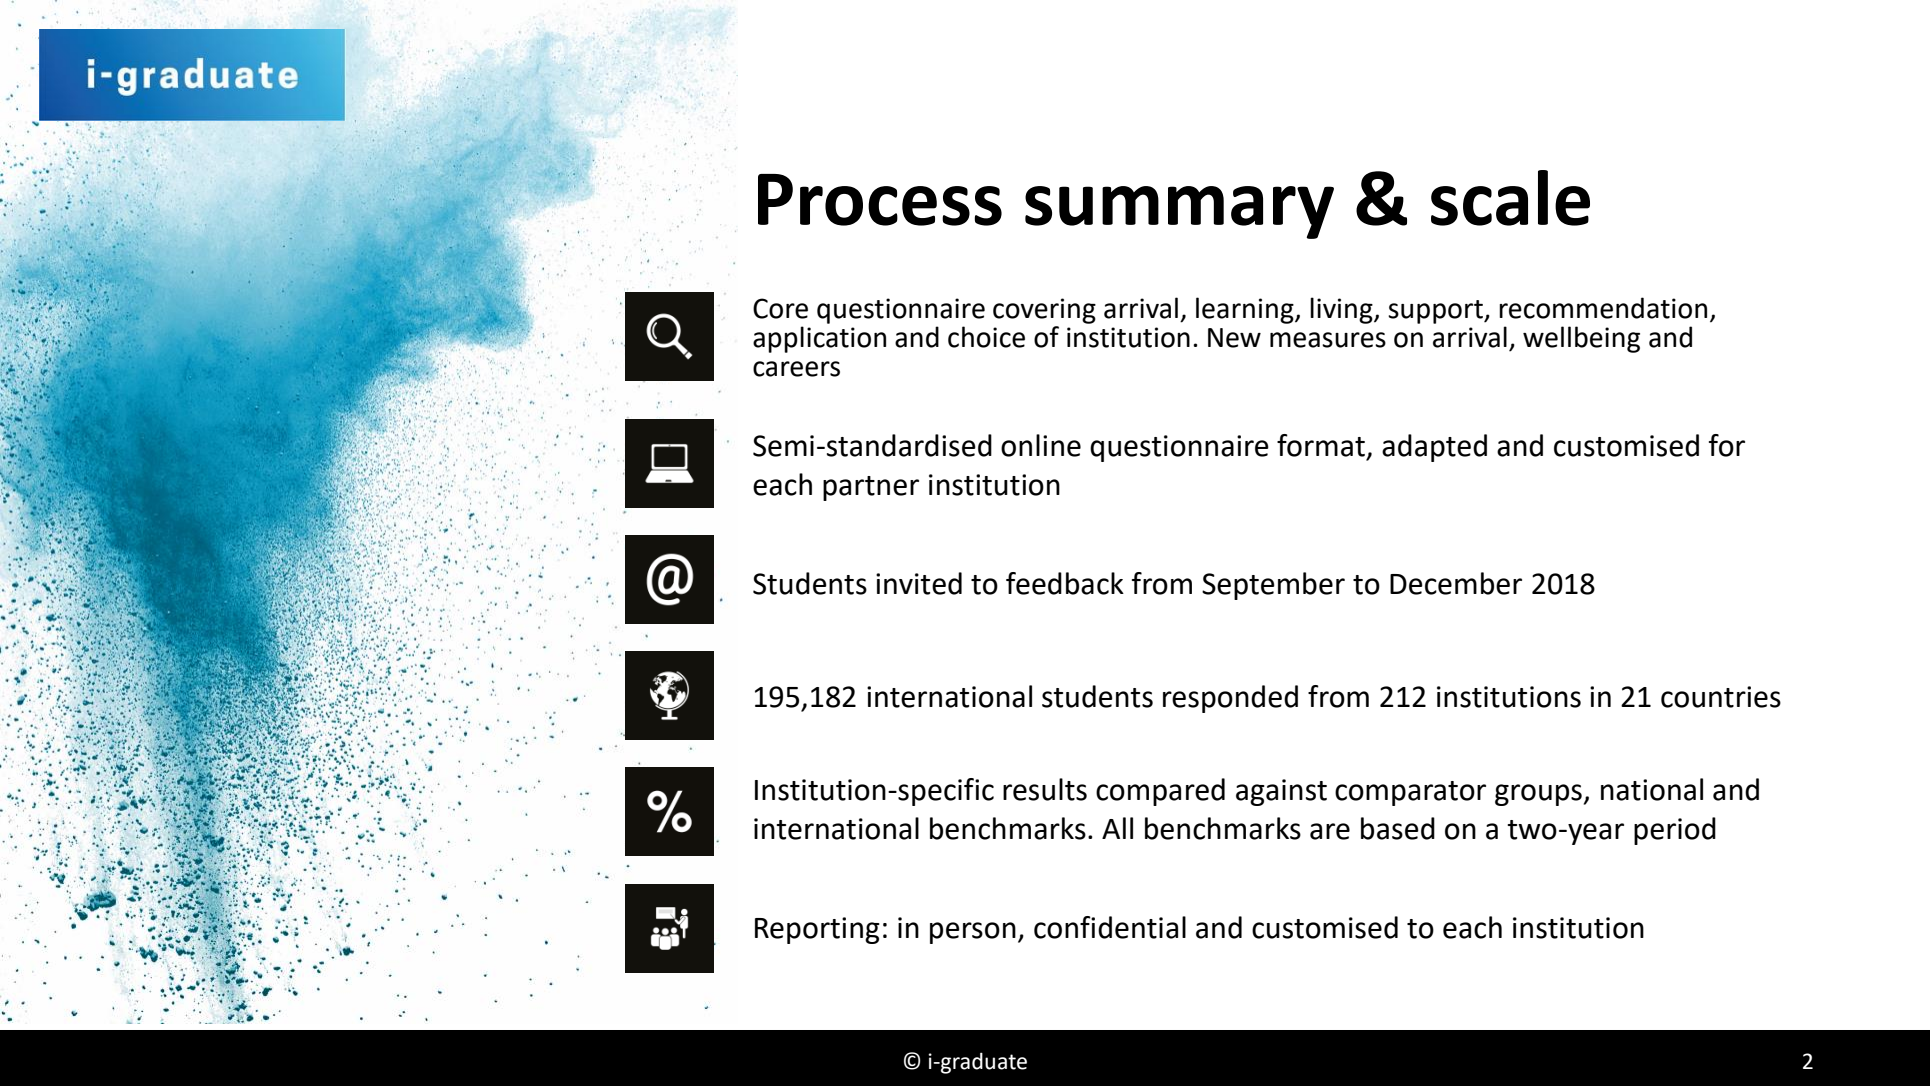 This screenshot has width=1930, height=1086. I want to click on summary, so click(1179, 212).
